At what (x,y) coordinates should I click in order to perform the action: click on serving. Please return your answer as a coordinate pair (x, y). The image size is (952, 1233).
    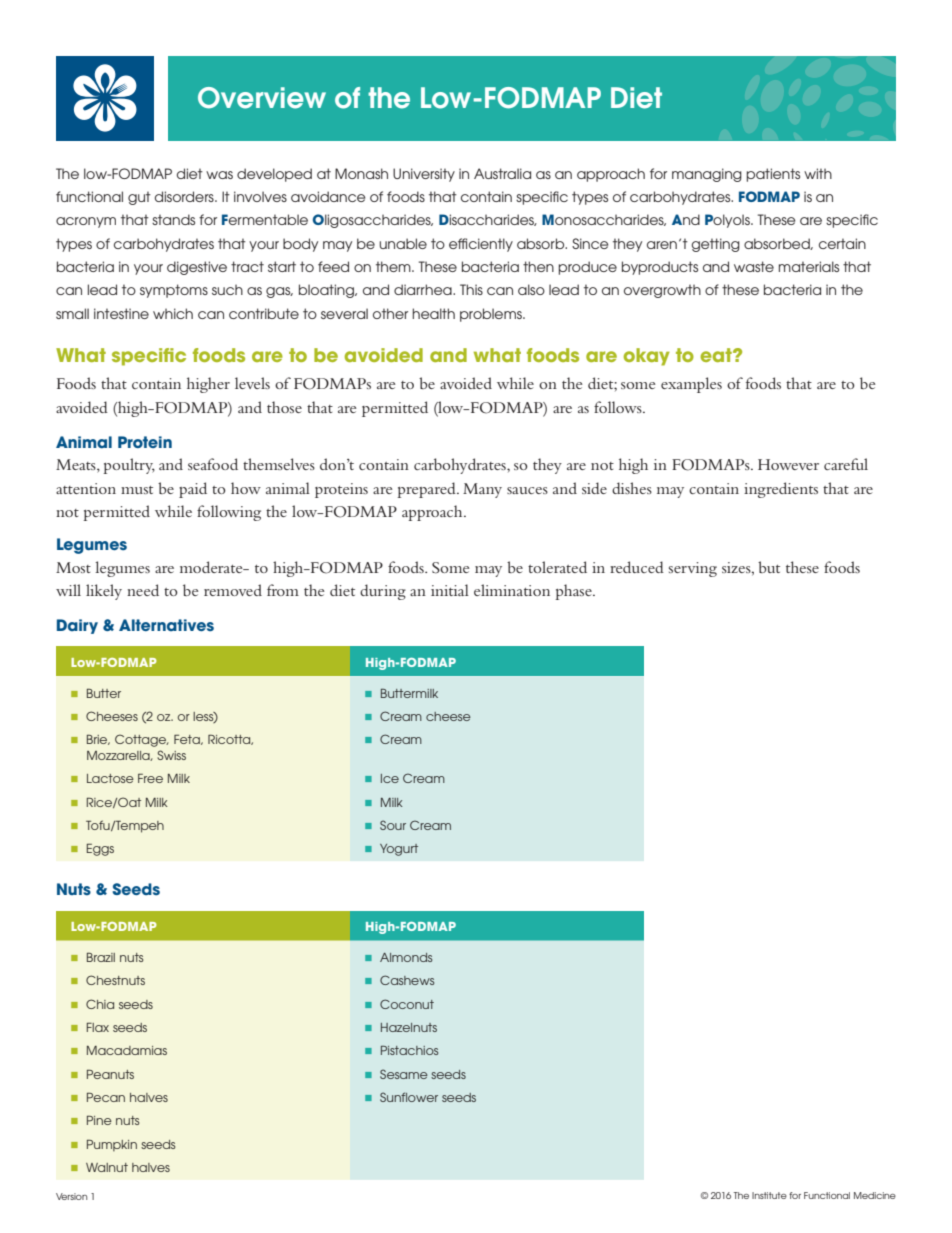
    Looking at the image, I should click on (693, 569).
